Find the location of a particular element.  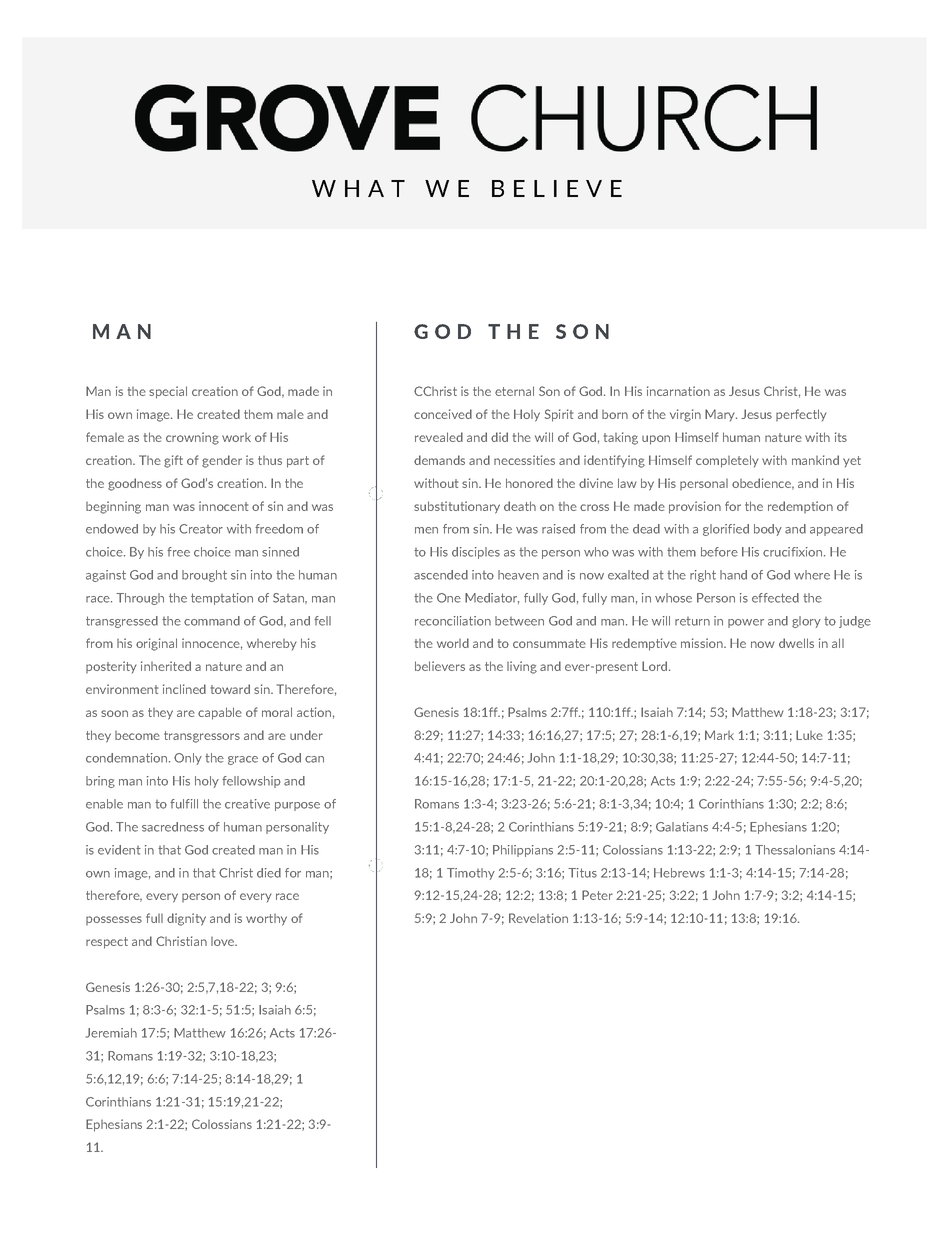

living is located at coordinates (522, 667).
